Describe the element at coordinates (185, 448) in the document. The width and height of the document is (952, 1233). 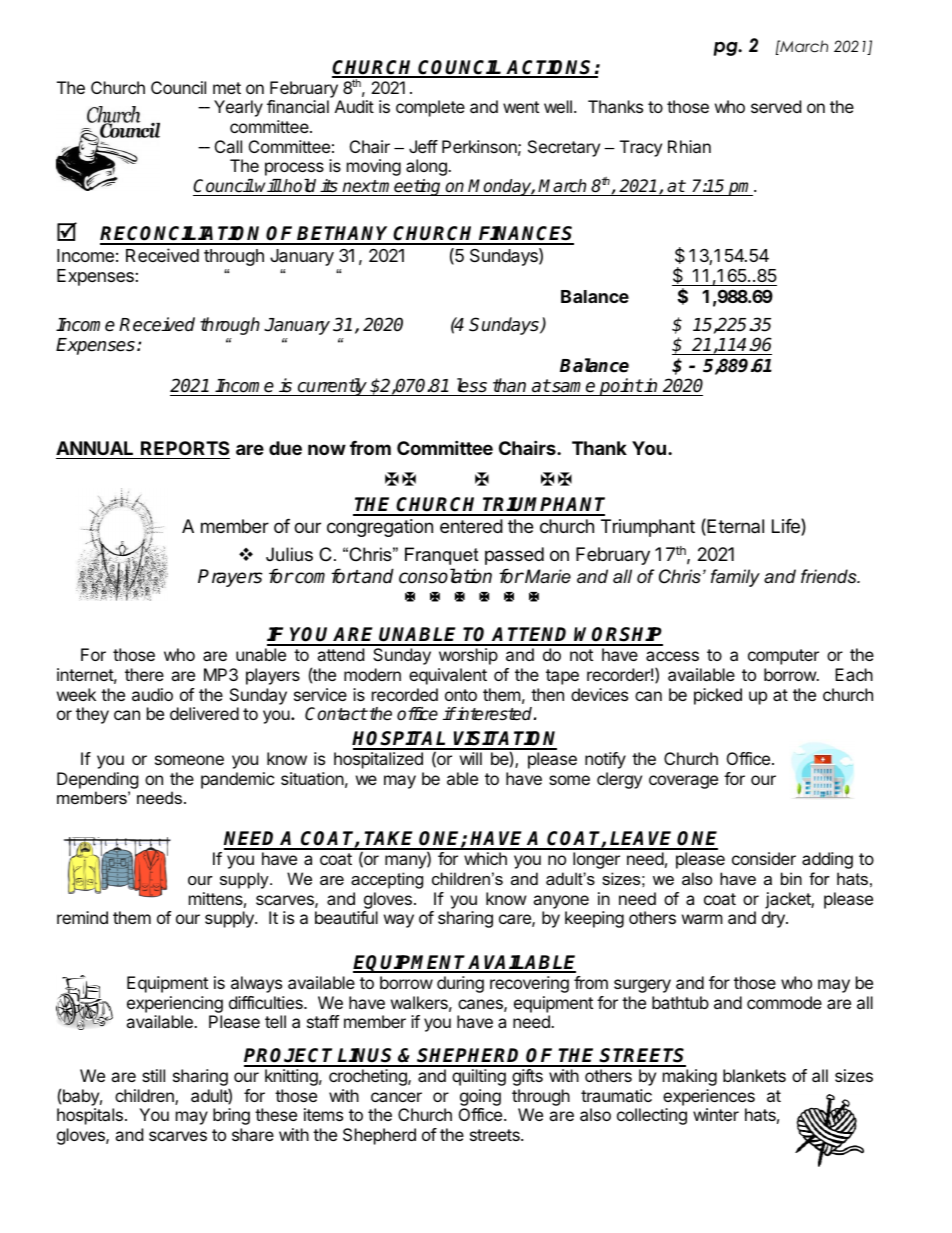
I see `REPORTS` at that location.
